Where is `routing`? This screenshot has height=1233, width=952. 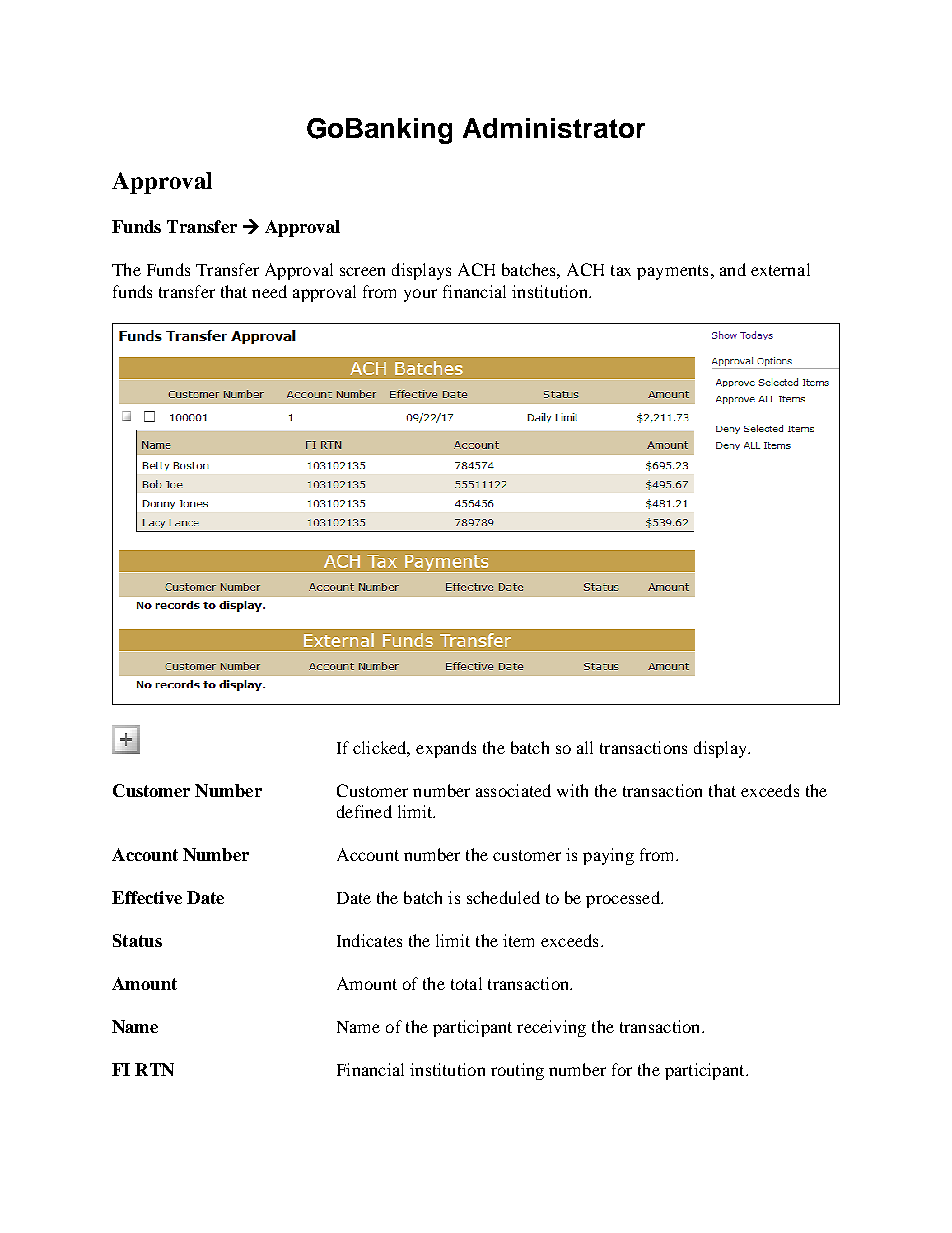
routing is located at coordinates (517, 1071).
